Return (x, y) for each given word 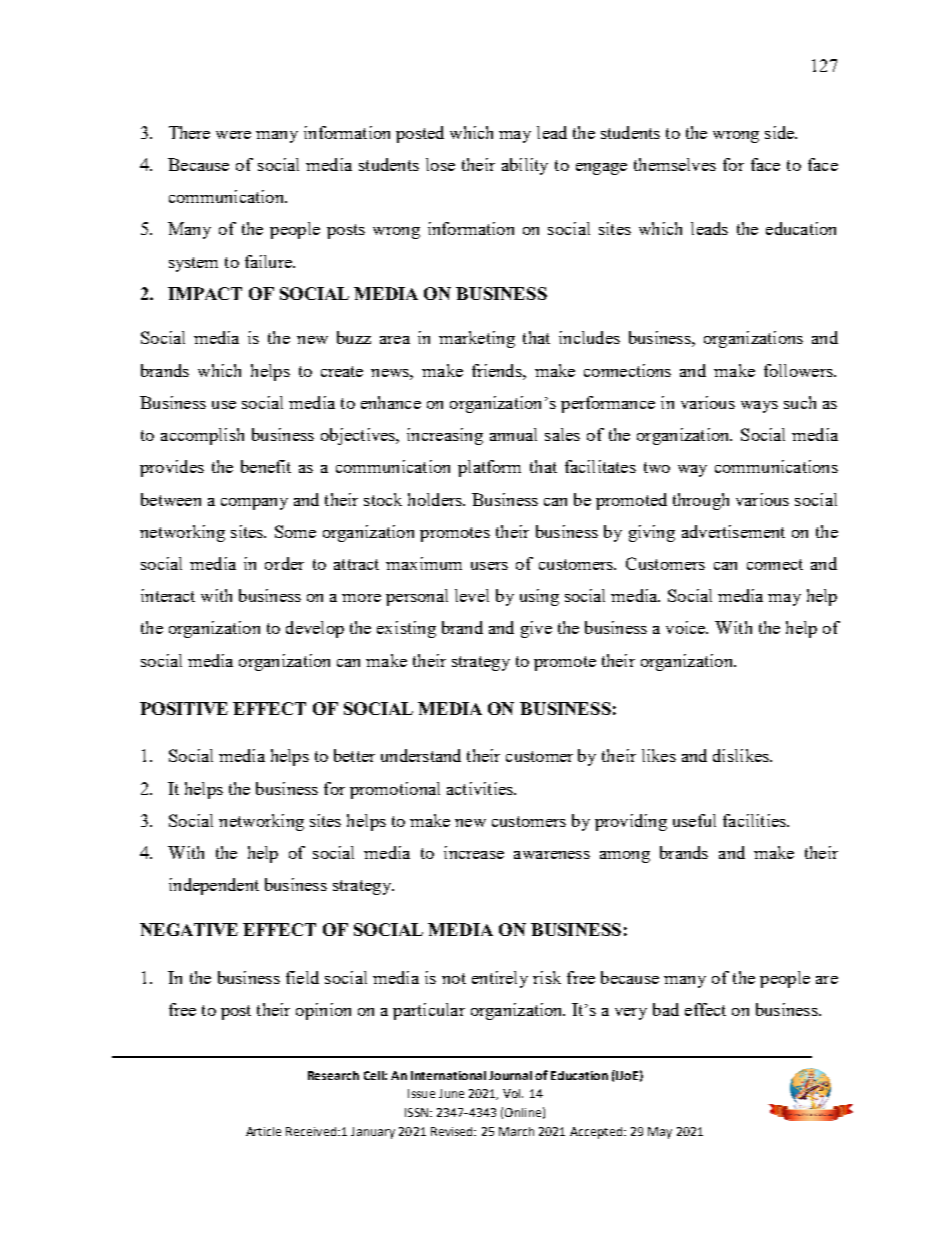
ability (525, 166)
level (472, 595)
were (233, 135)
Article (263, 1131)
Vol (513, 1093)
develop (315, 629)
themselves (675, 164)
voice (687, 627)
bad (666, 1009)
